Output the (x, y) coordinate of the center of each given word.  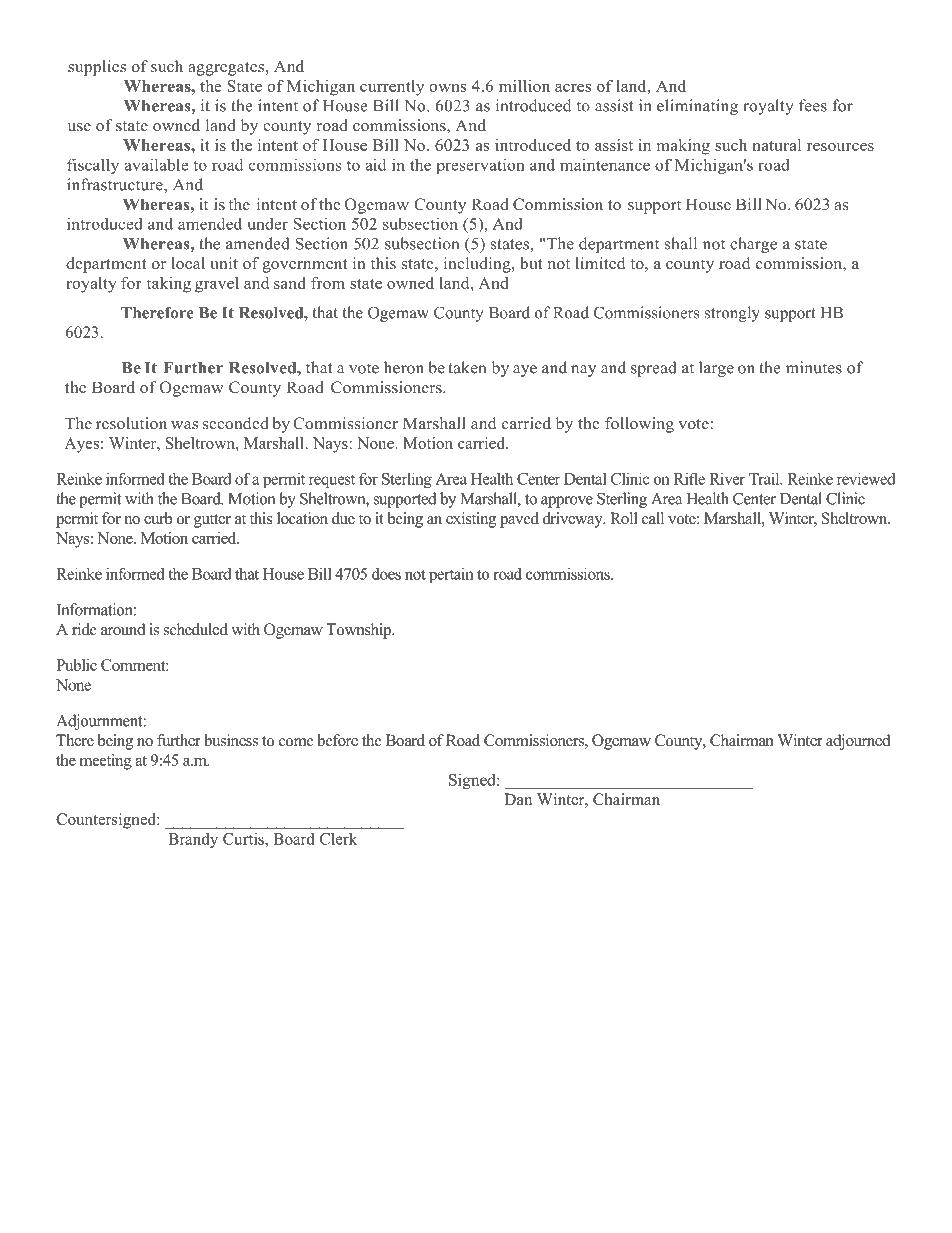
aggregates (226, 69)
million (524, 86)
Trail (765, 479)
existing (471, 520)
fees (813, 105)
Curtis (244, 838)
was (184, 425)
